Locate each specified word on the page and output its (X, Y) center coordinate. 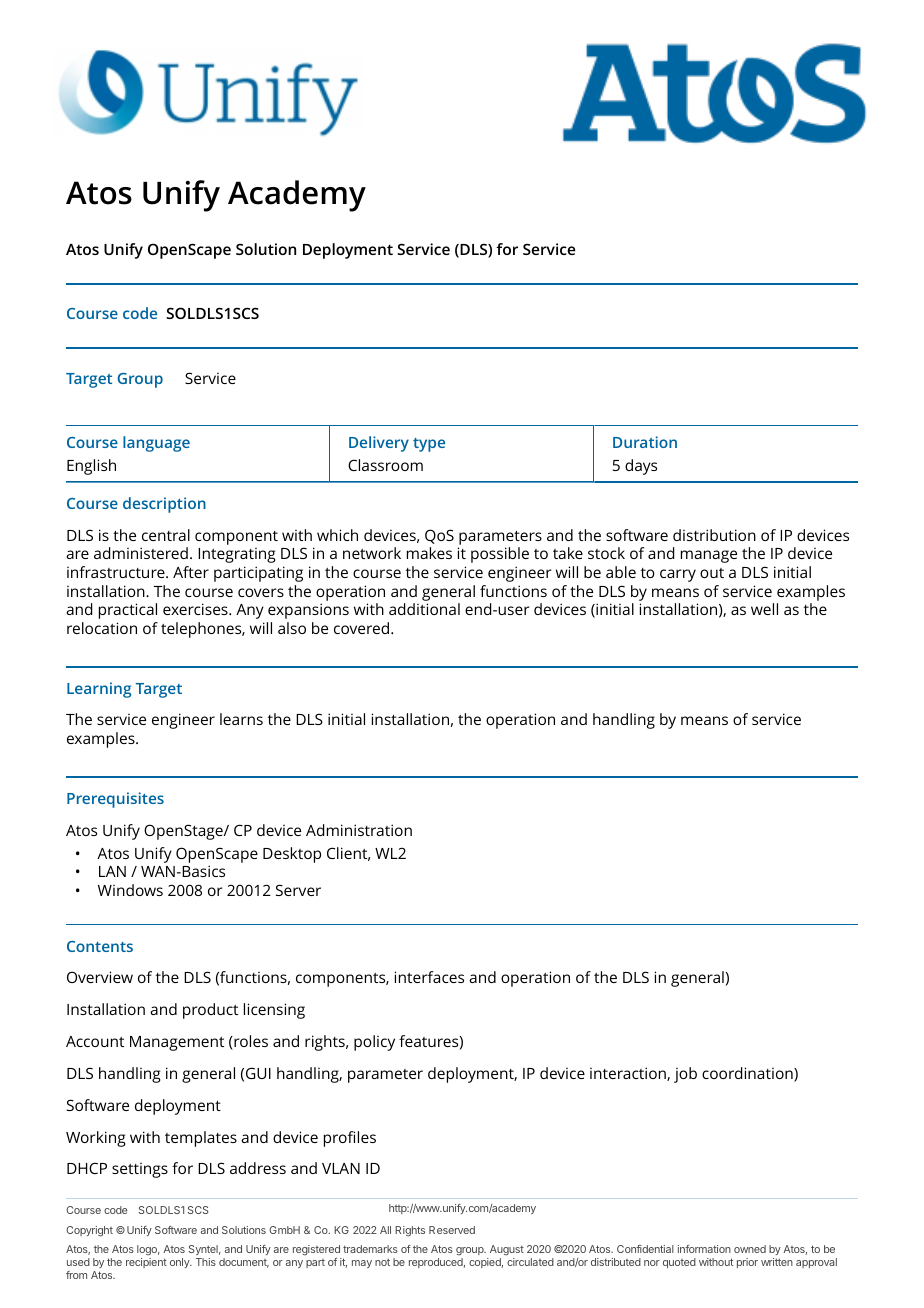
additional (424, 609)
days (641, 467)
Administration (359, 830)
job (685, 1075)
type (429, 445)
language (156, 444)
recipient (146, 1263)
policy (374, 1043)
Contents (100, 946)
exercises (196, 609)
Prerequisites (115, 800)
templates (201, 1139)
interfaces (429, 977)
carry (678, 575)
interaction (629, 1074)
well (764, 609)
